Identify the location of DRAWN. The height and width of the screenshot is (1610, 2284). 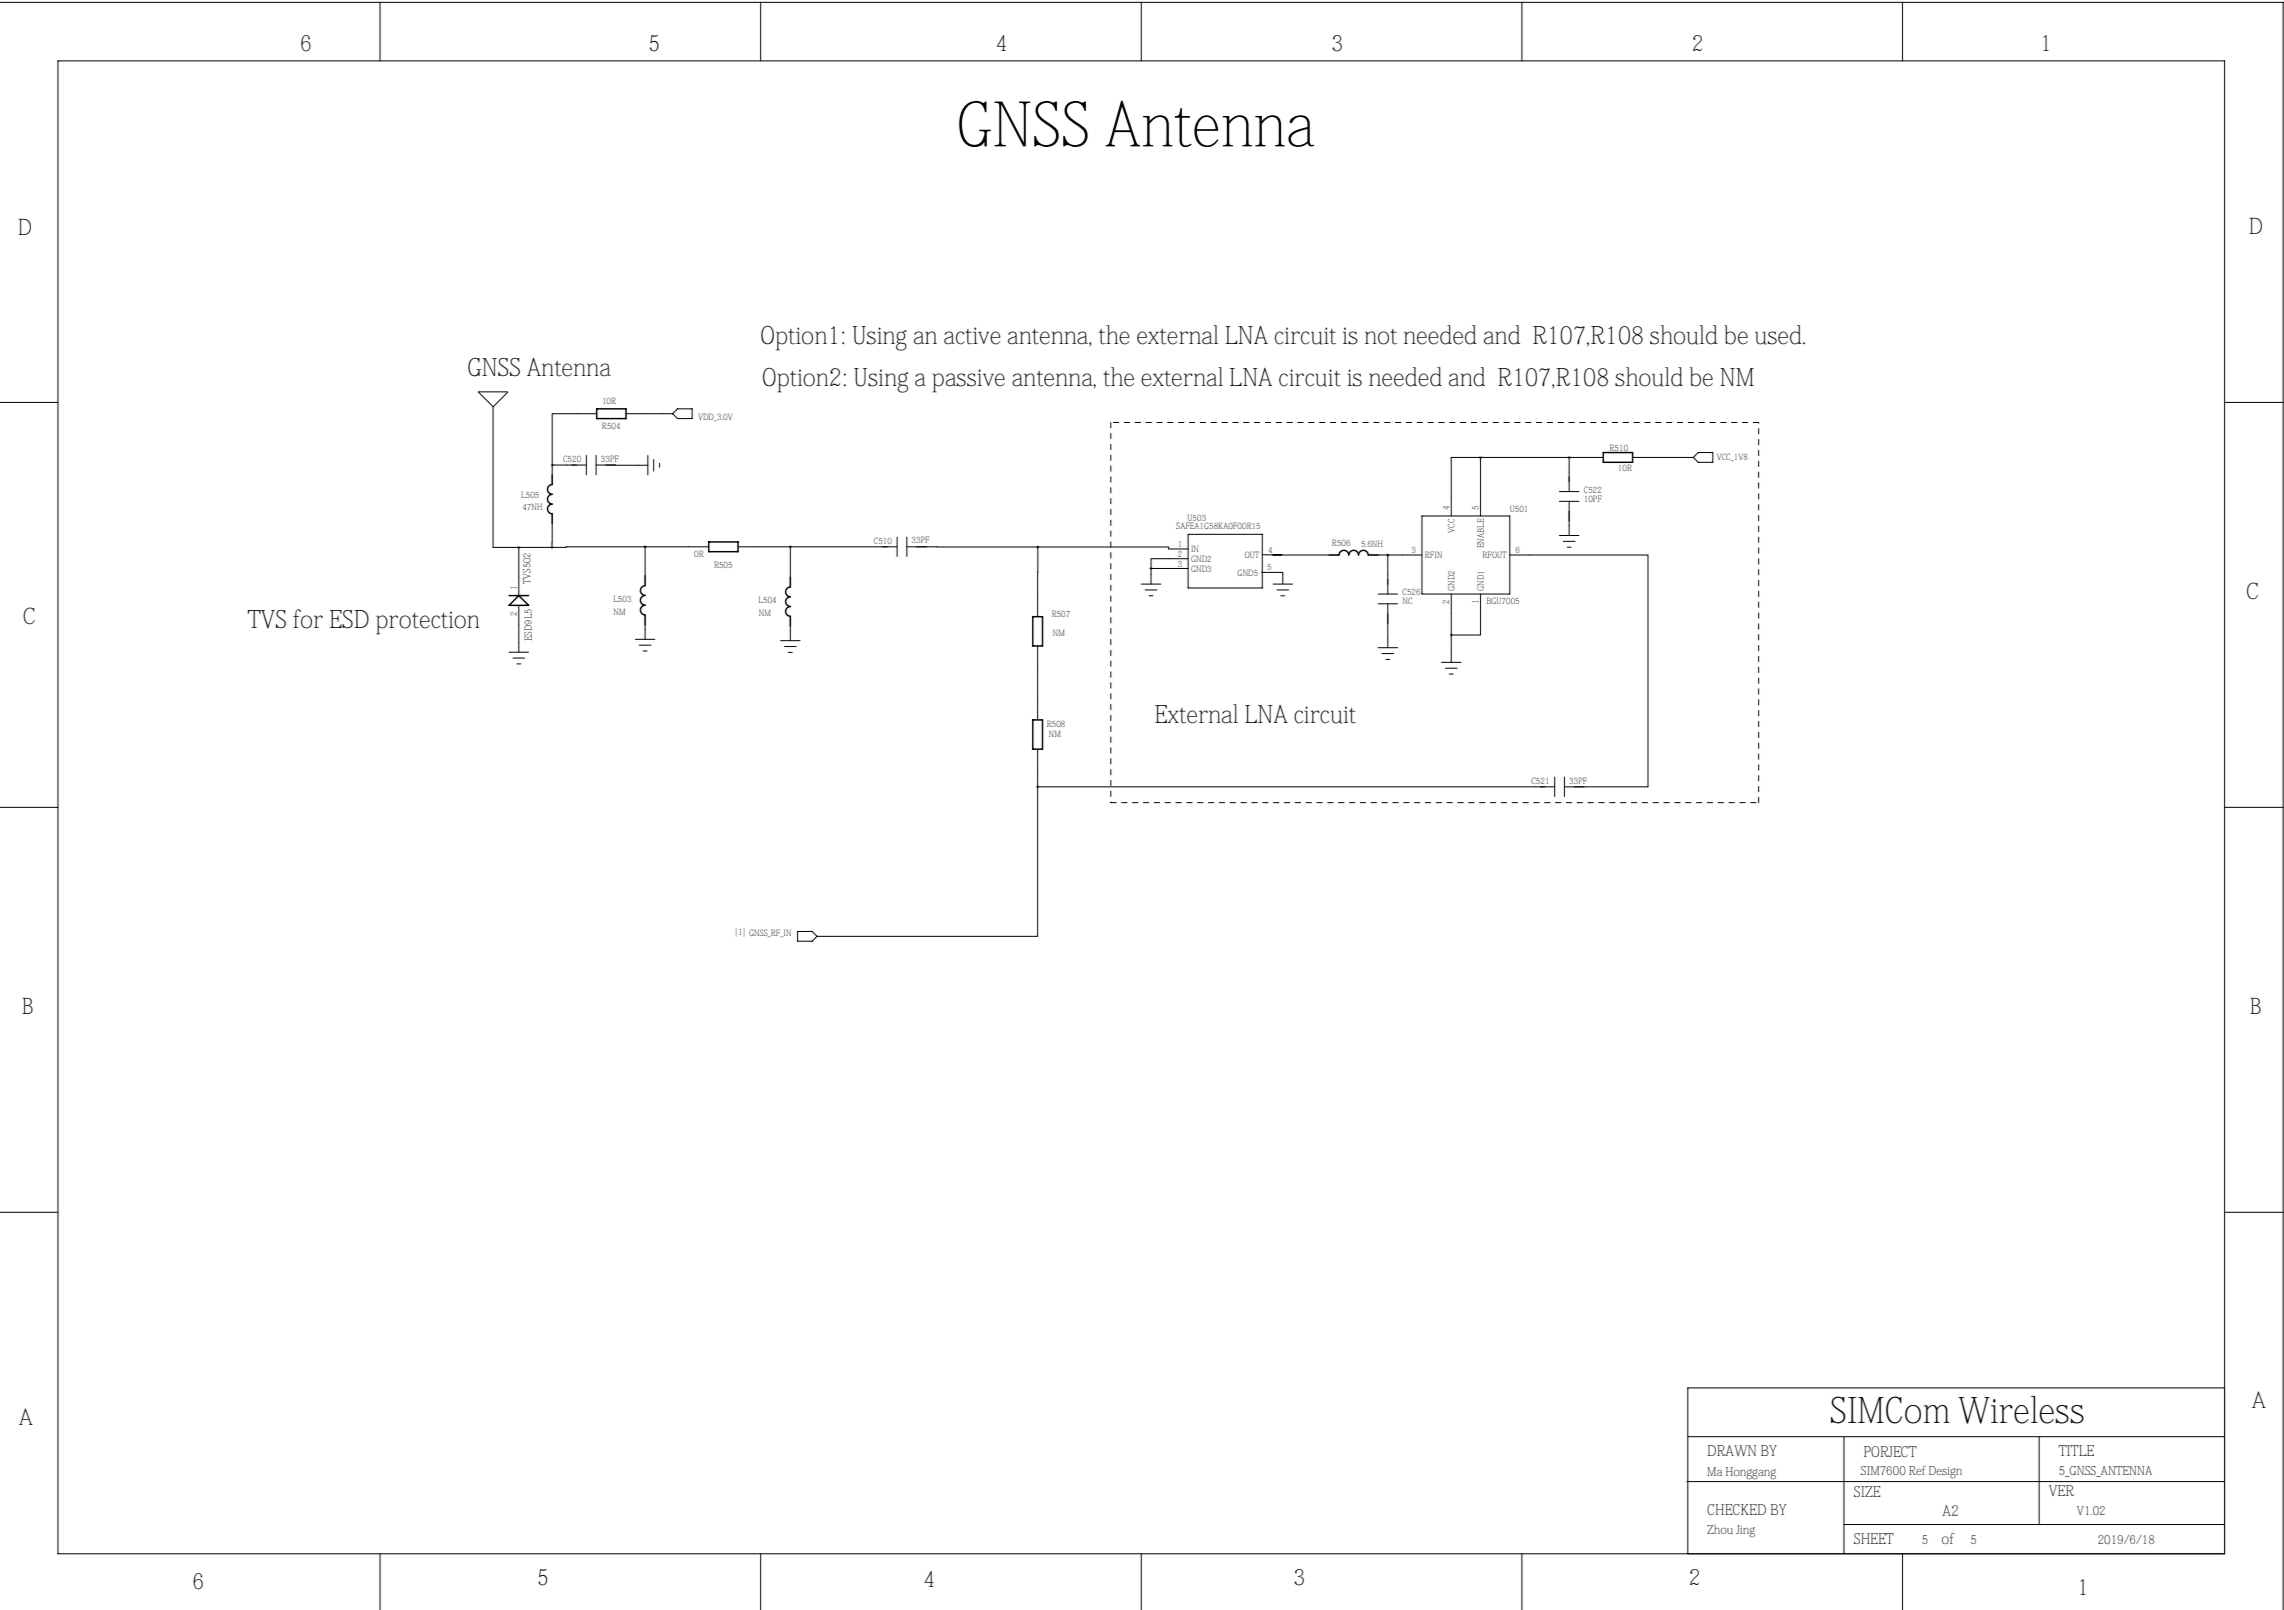
(1732, 1450).
